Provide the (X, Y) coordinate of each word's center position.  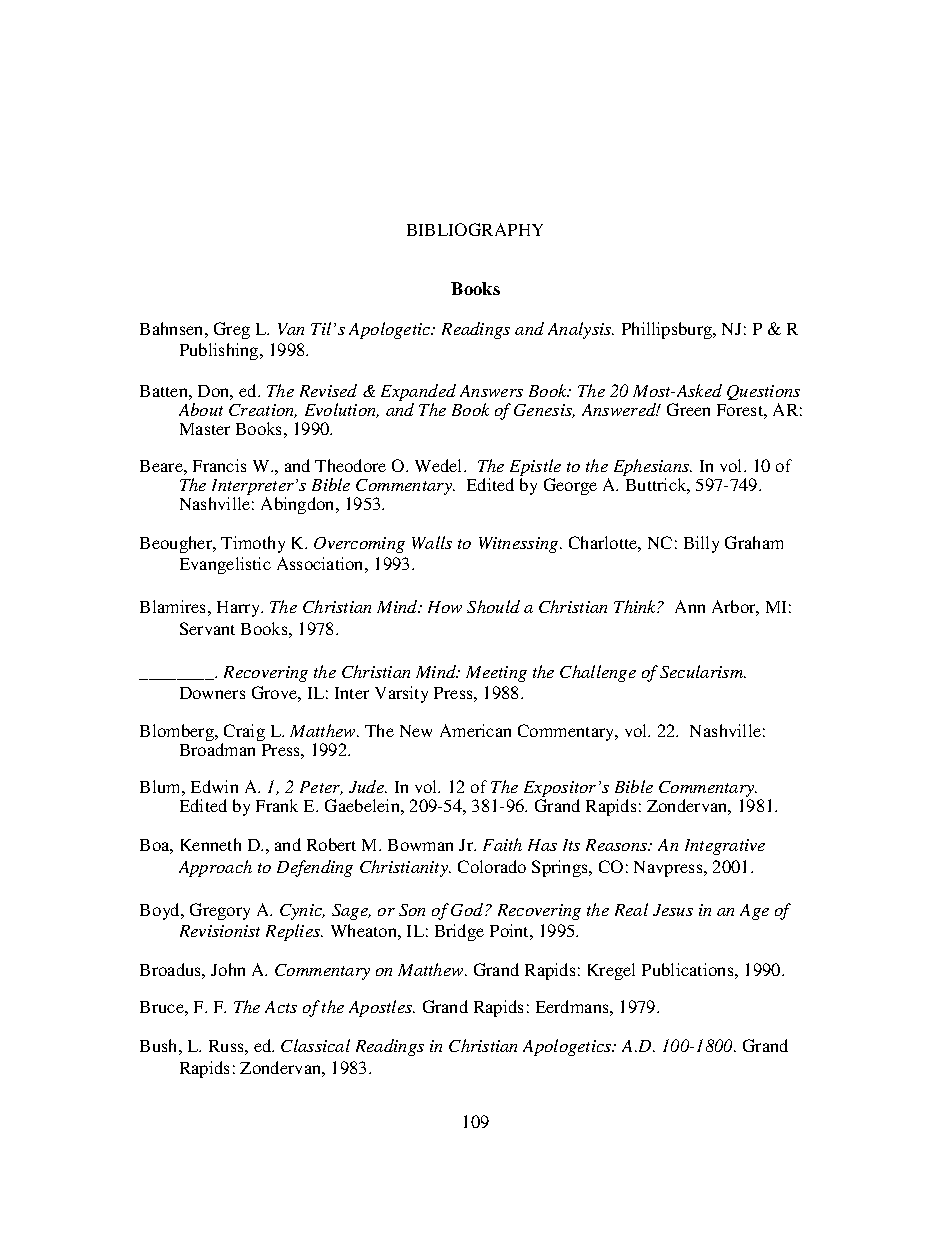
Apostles (382, 1008)
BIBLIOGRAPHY (475, 229)
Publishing (220, 351)
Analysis (581, 330)
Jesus (673, 910)
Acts (281, 1007)
